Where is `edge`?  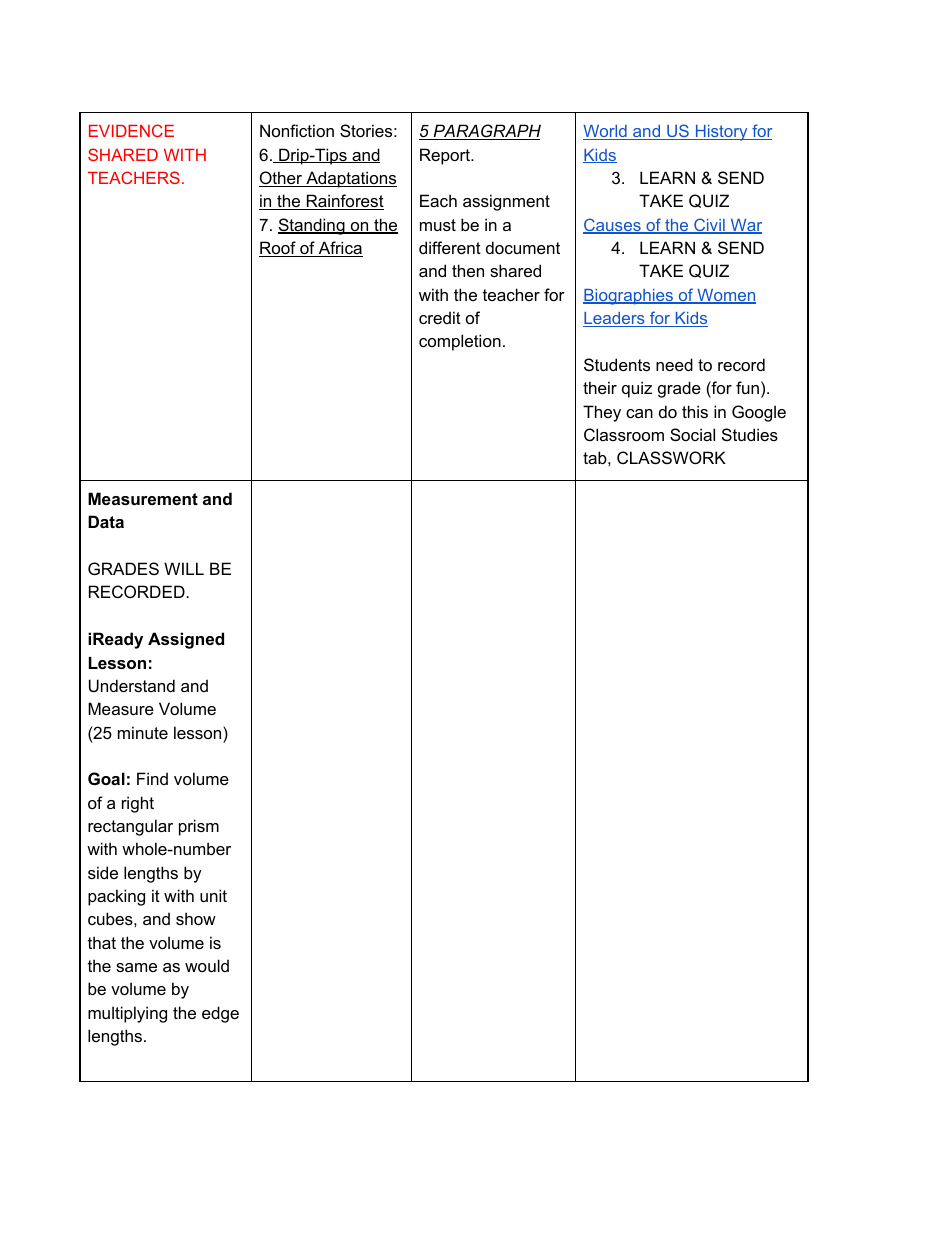 edge is located at coordinates (220, 1014).
